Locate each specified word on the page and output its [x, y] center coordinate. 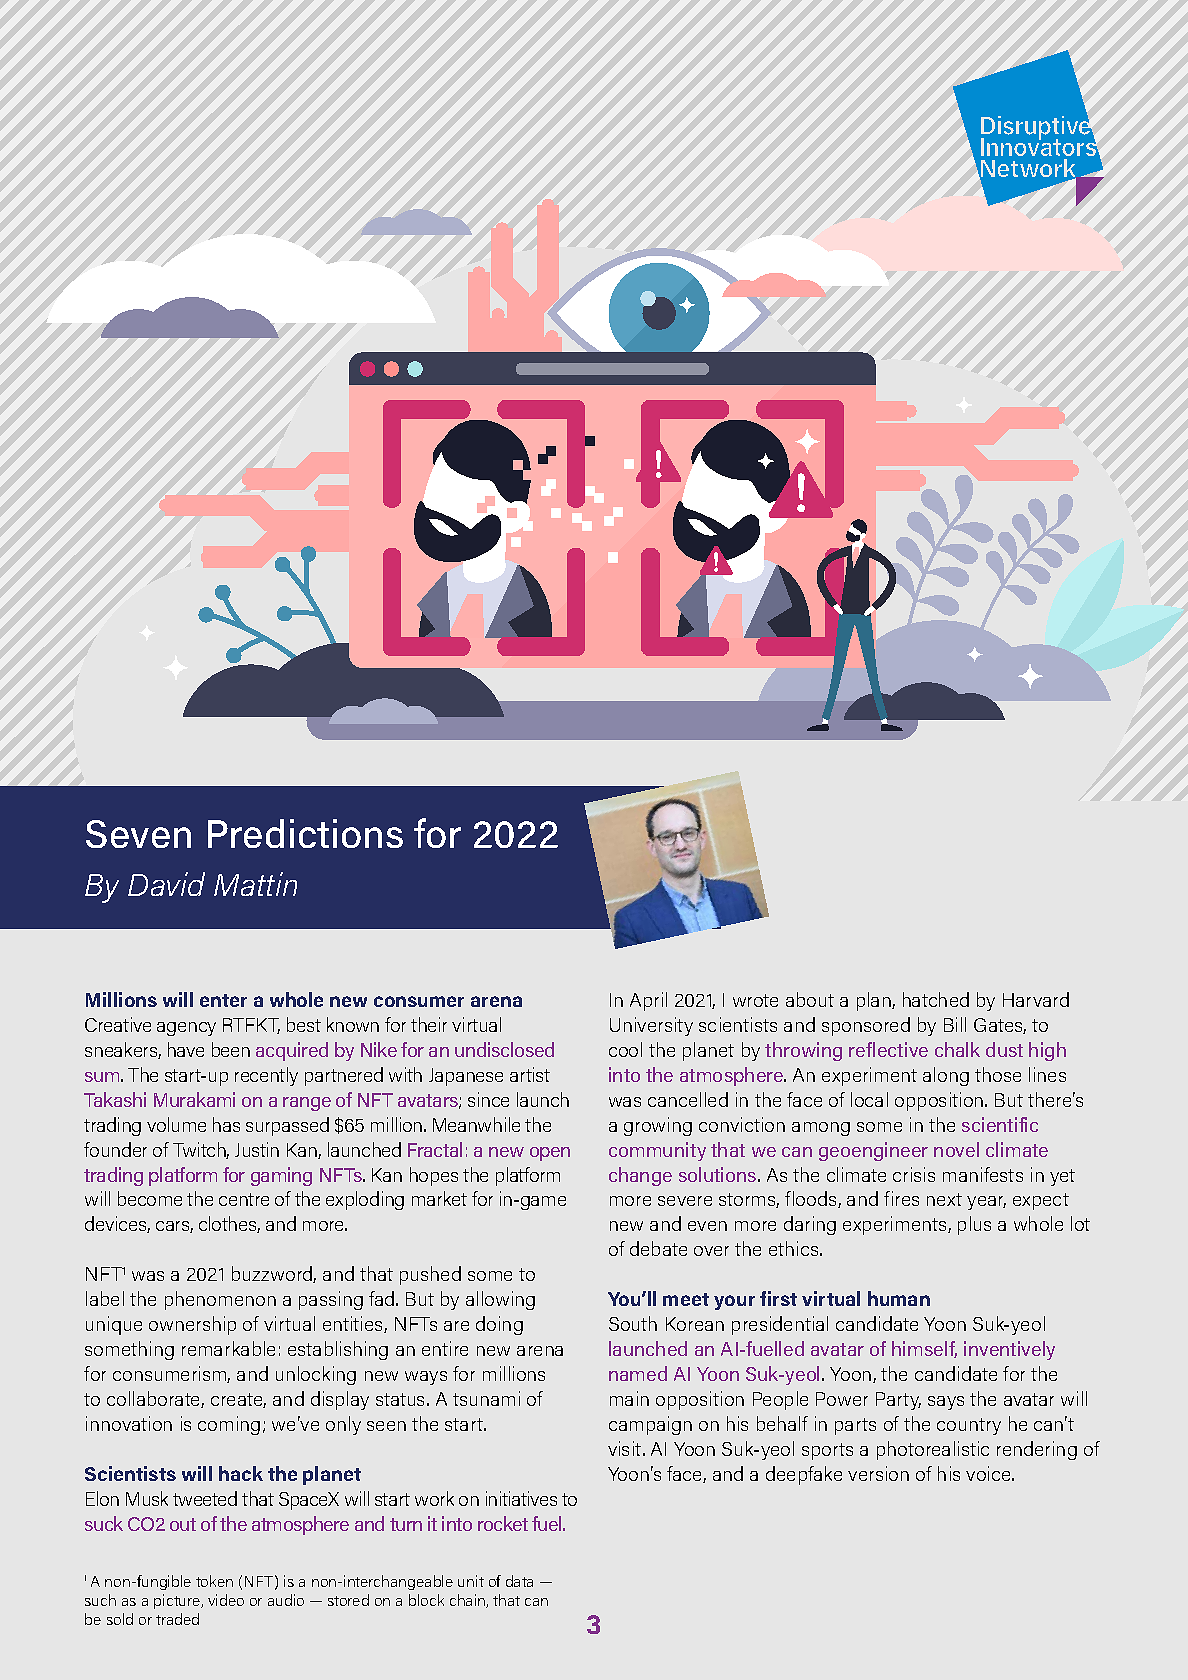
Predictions [305, 833]
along [946, 1076]
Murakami [194, 1099]
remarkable [228, 1348]
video [226, 1600]
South [633, 1323]
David [166, 884]
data [519, 1581]
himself [924, 1349]
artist [530, 1074]
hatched [936, 999]
